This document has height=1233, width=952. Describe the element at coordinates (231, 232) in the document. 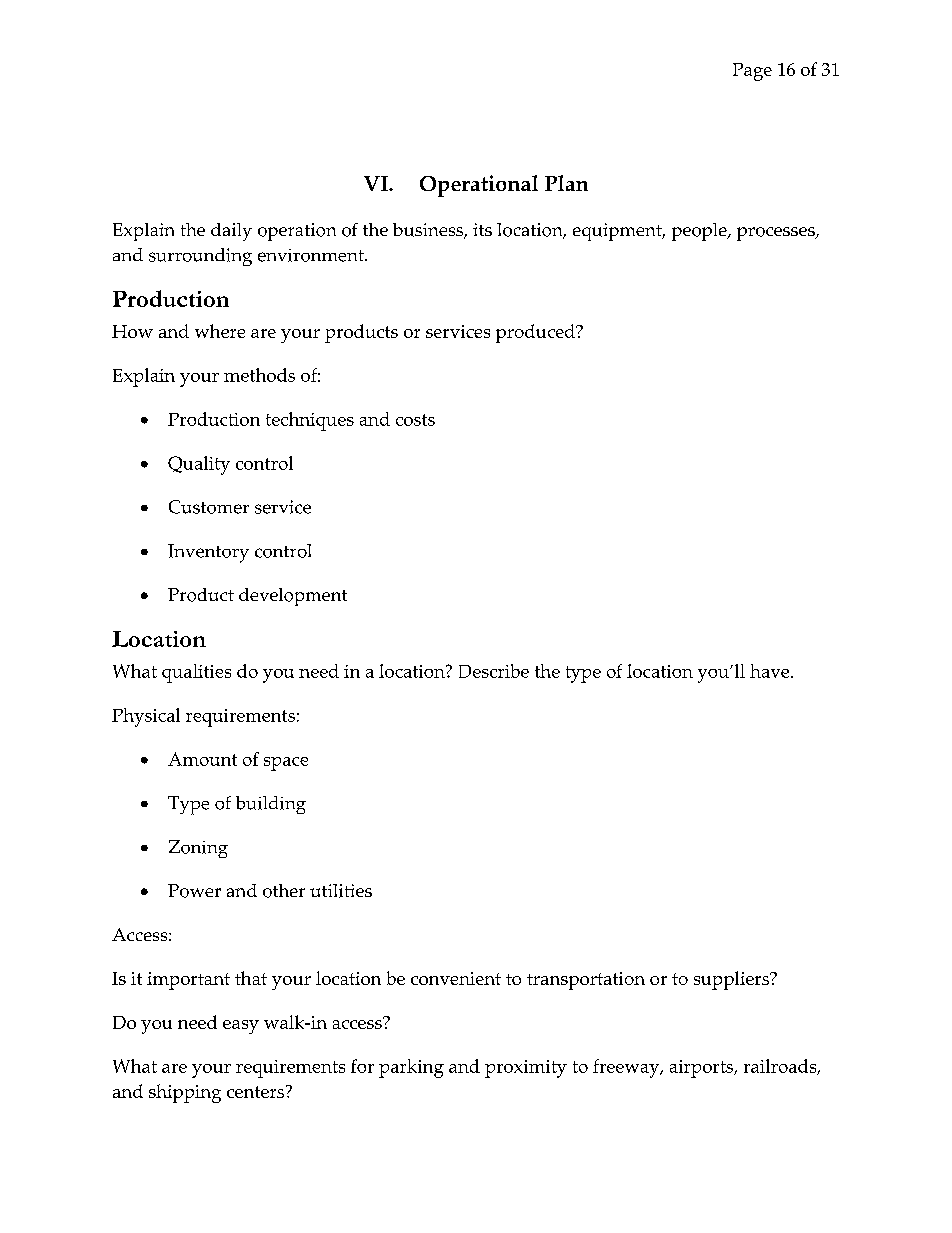

I see `daily` at that location.
